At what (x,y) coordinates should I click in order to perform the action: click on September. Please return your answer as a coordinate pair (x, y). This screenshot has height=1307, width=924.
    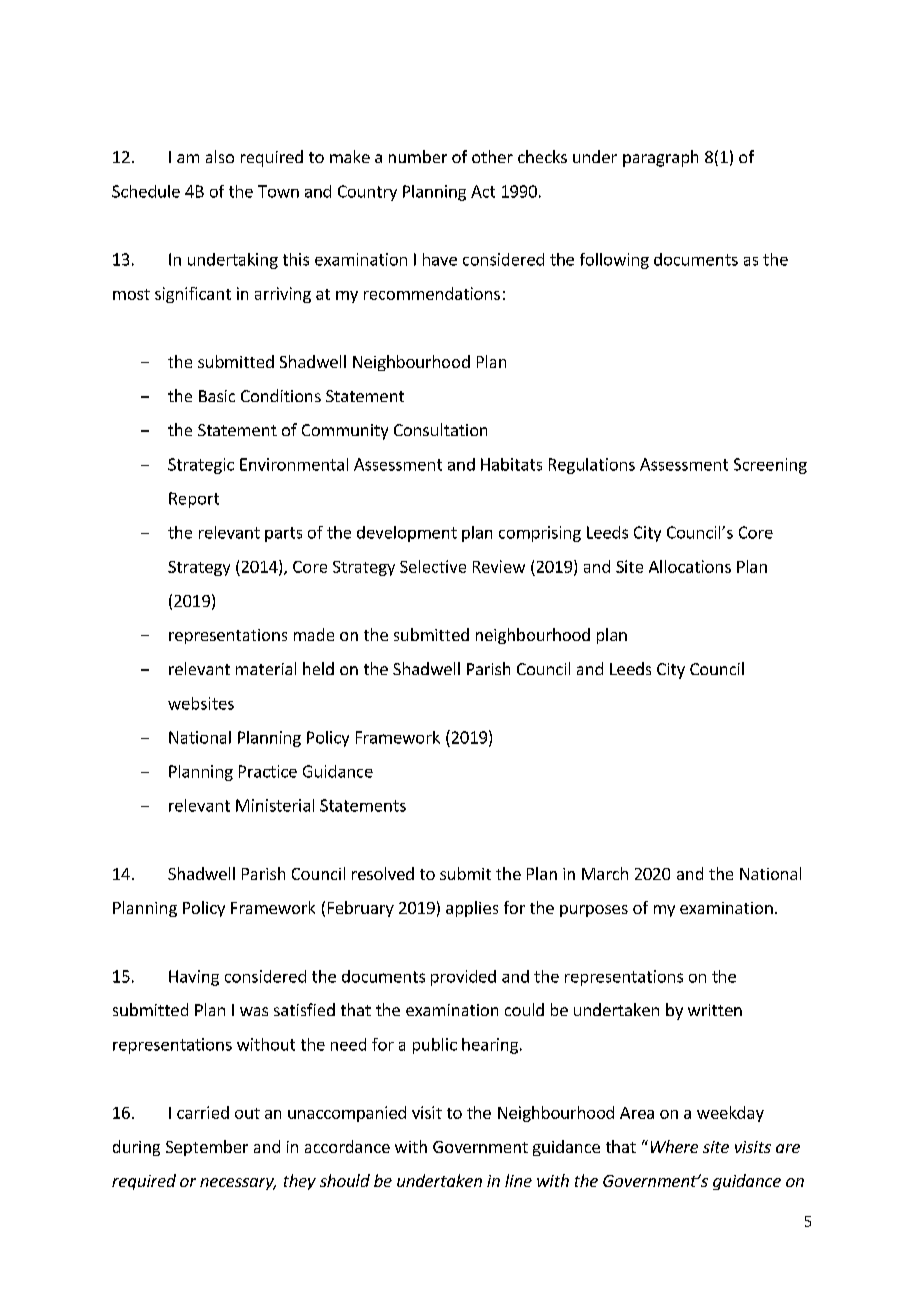
    Looking at the image, I should click on (207, 1148).
